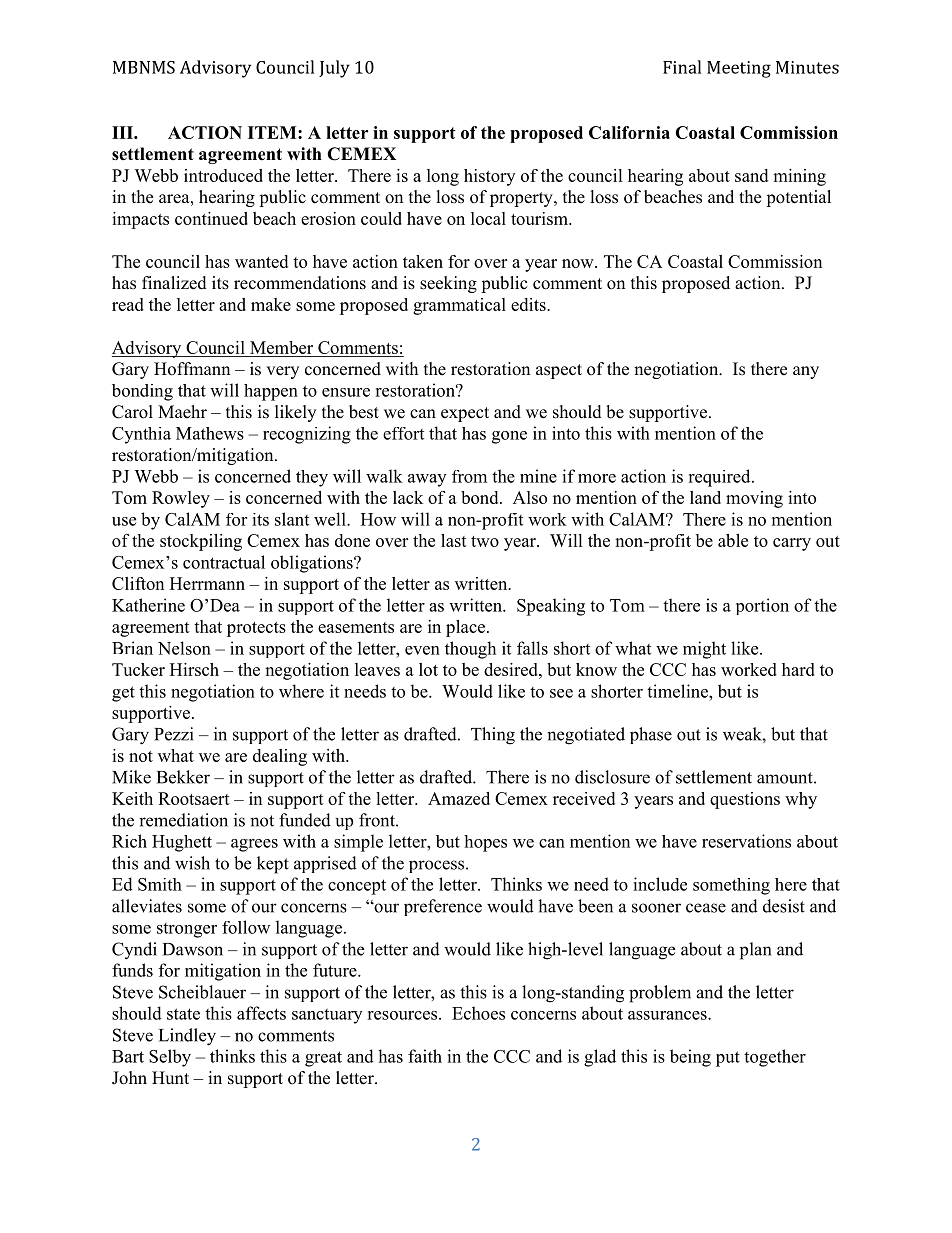 Image resolution: width=952 pixels, height=1233 pixels. I want to click on any, so click(806, 372).
